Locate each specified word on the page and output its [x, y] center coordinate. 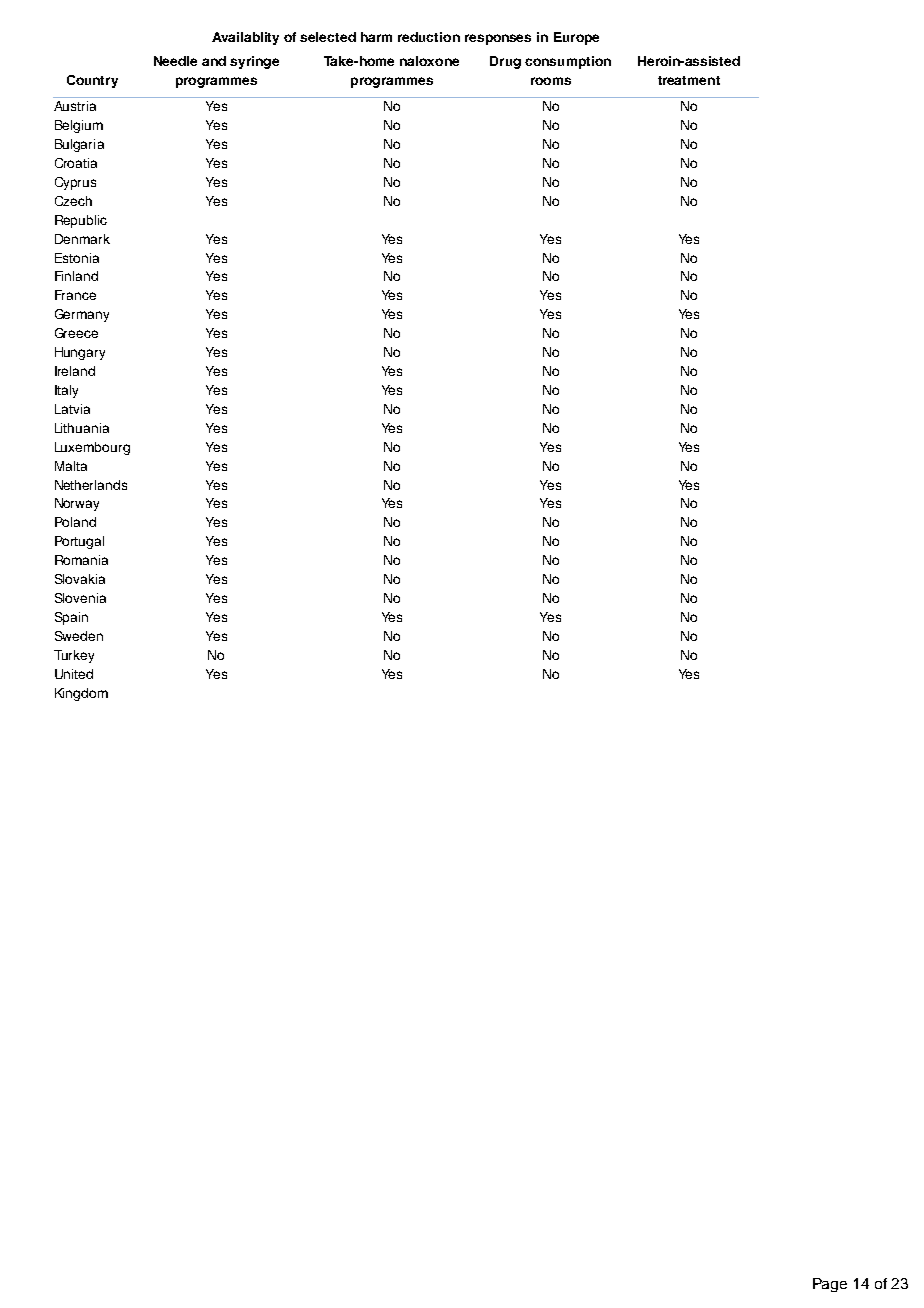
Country [92, 81]
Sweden [79, 636]
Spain [71, 618]
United [74, 674]
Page [830, 1285]
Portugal [79, 542]
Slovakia [80, 579]
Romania [81, 560]
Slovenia [80, 598]
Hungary [80, 353]
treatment [689, 80]
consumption [568, 62]
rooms [551, 81]
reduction [429, 37]
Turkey [74, 656]
